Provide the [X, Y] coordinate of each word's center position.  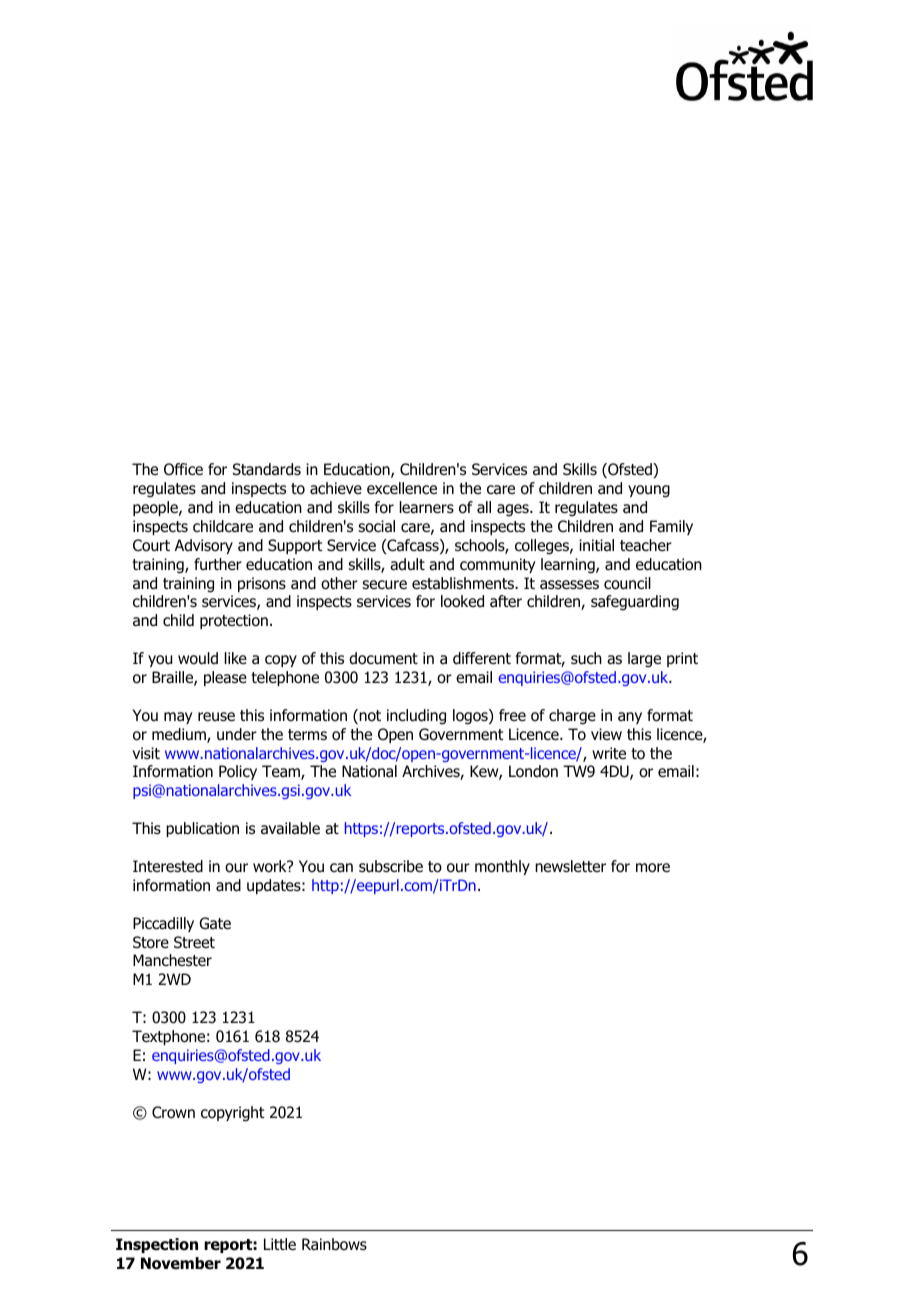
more [653, 868]
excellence [402, 488]
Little [280, 1244]
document [383, 658]
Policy [238, 772]
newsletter [570, 866]
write [609, 753]
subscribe [391, 866]
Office [183, 469]
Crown [173, 1112]
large [644, 660]
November [181, 1263]
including [416, 717]
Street [194, 942]
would [198, 658]
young [649, 491]
